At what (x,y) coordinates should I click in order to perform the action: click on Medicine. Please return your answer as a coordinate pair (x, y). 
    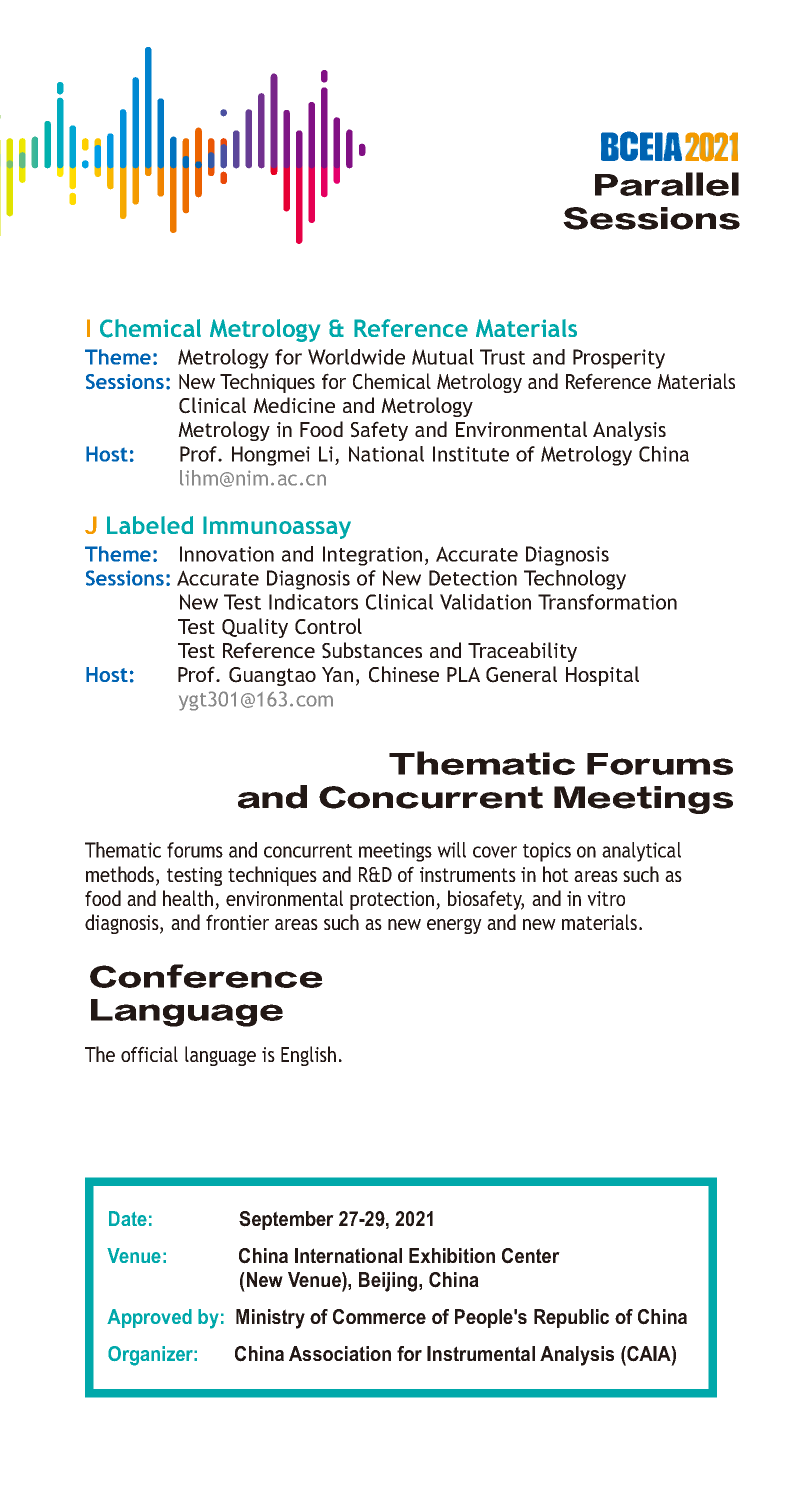
    Looking at the image, I should click on (294, 405).
